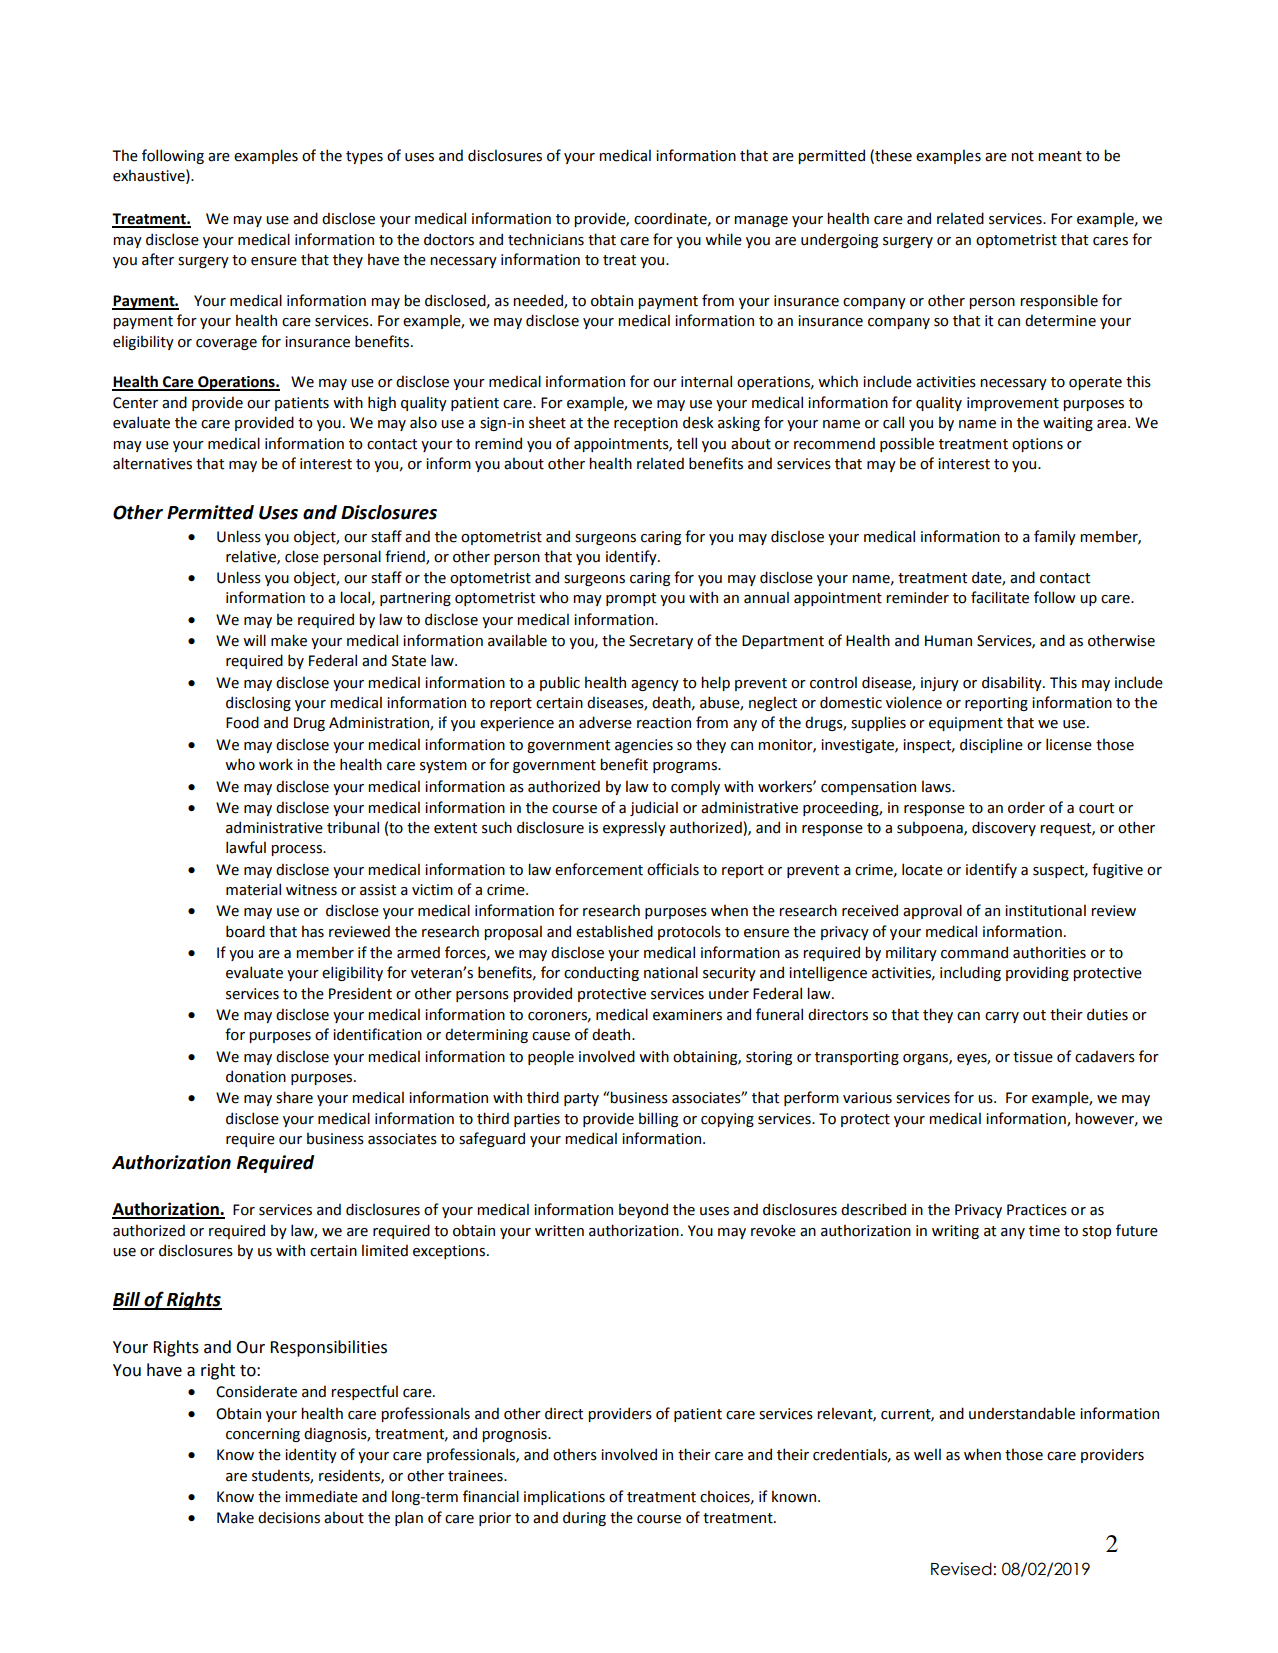  What do you see at coordinates (644, 746) in the page?
I see `agencies` at bounding box center [644, 746].
